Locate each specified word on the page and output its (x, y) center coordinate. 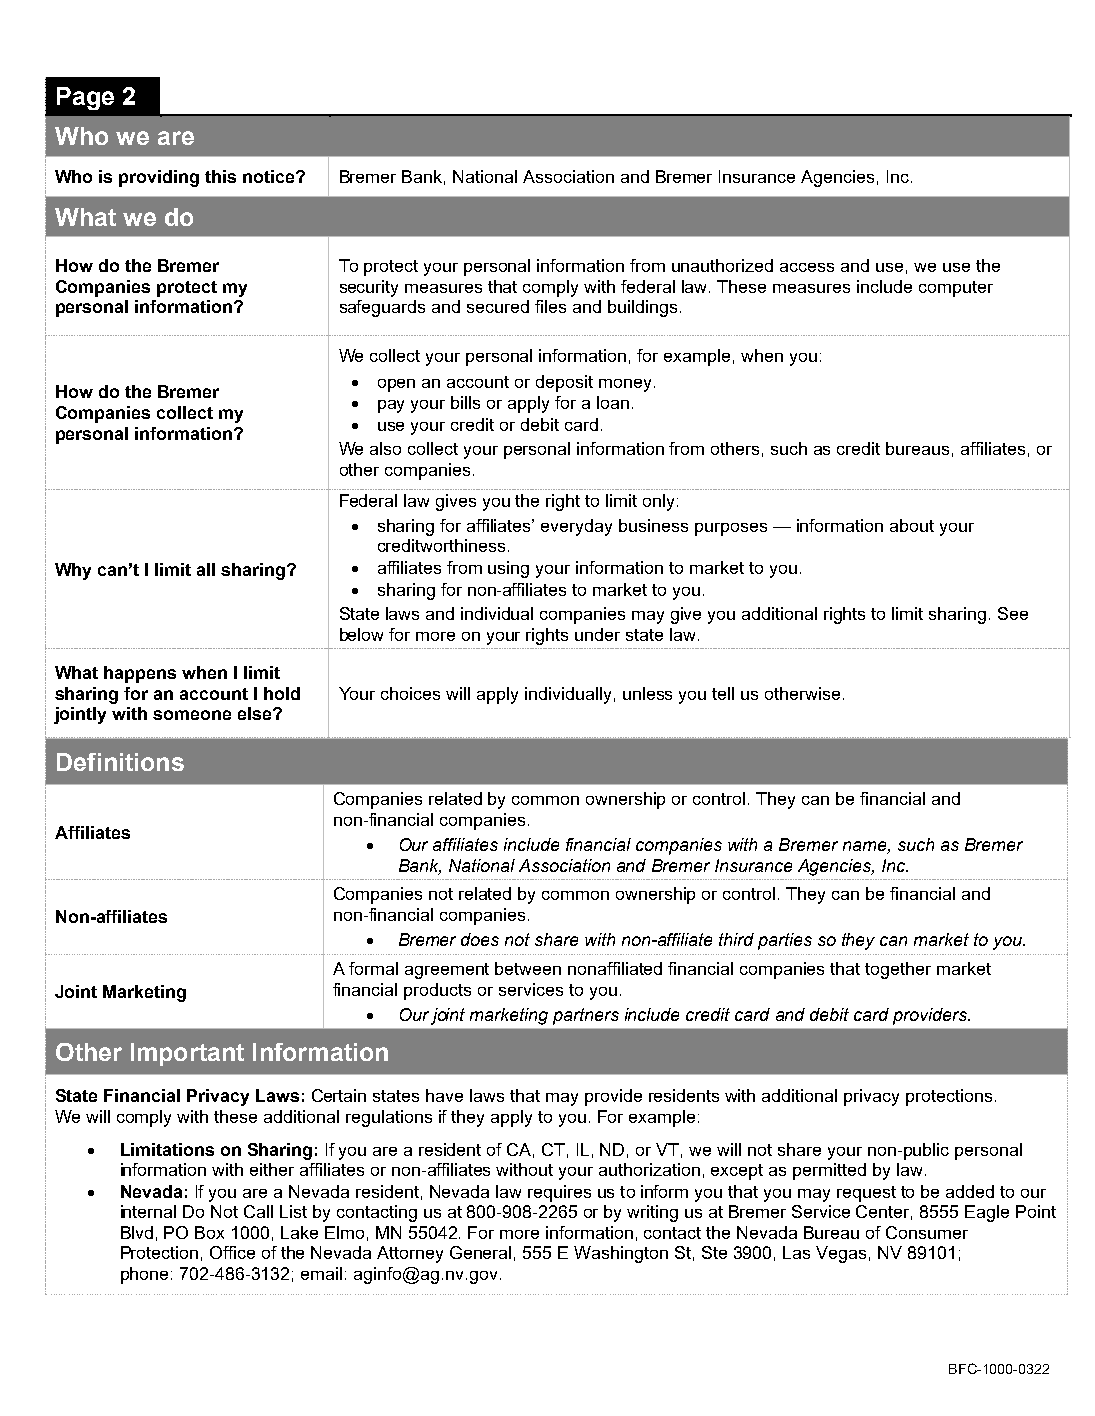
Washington (621, 1254)
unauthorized (722, 265)
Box (209, 1232)
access (807, 267)
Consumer (927, 1232)
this (220, 176)
